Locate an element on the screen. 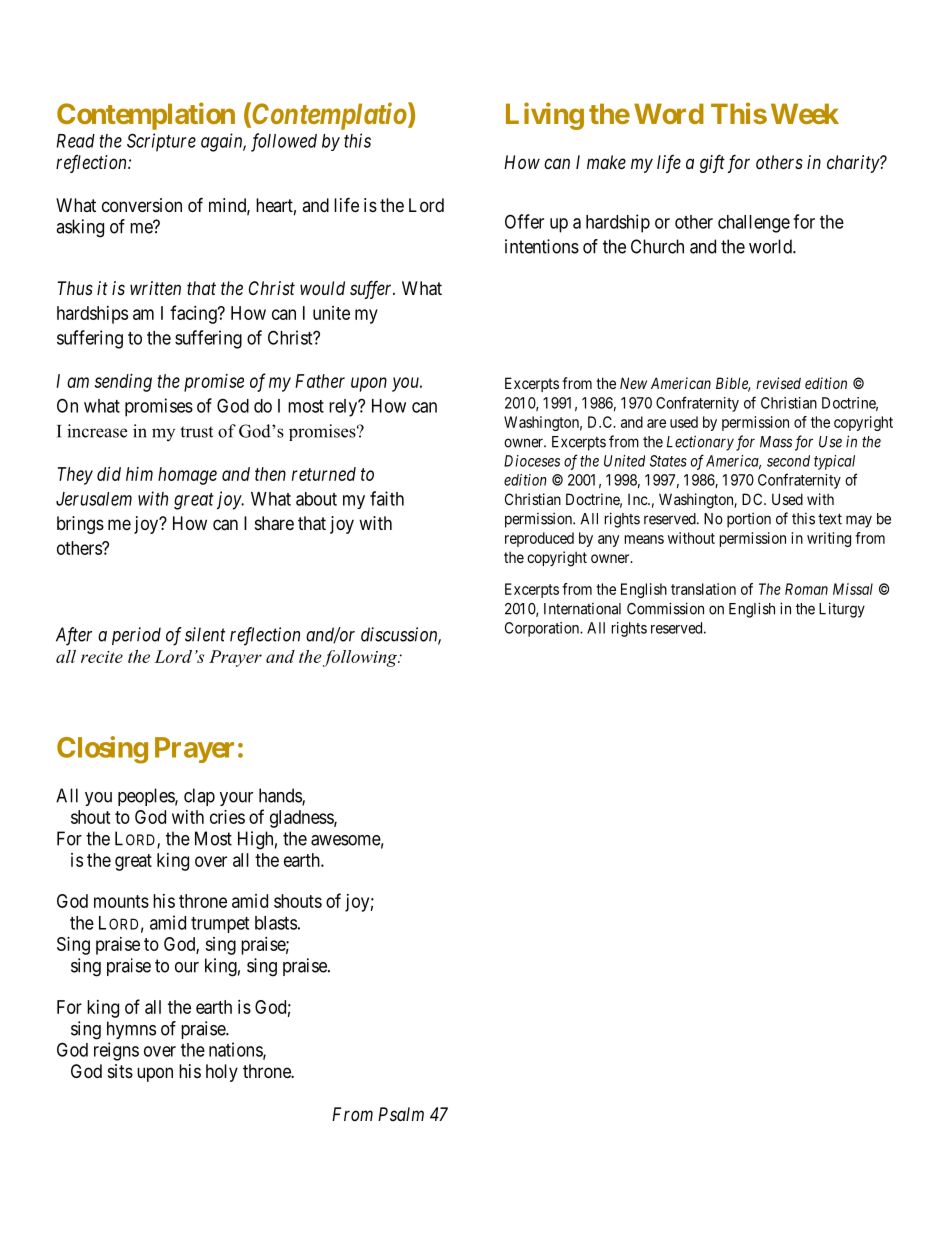  period is located at coordinates (136, 636).
